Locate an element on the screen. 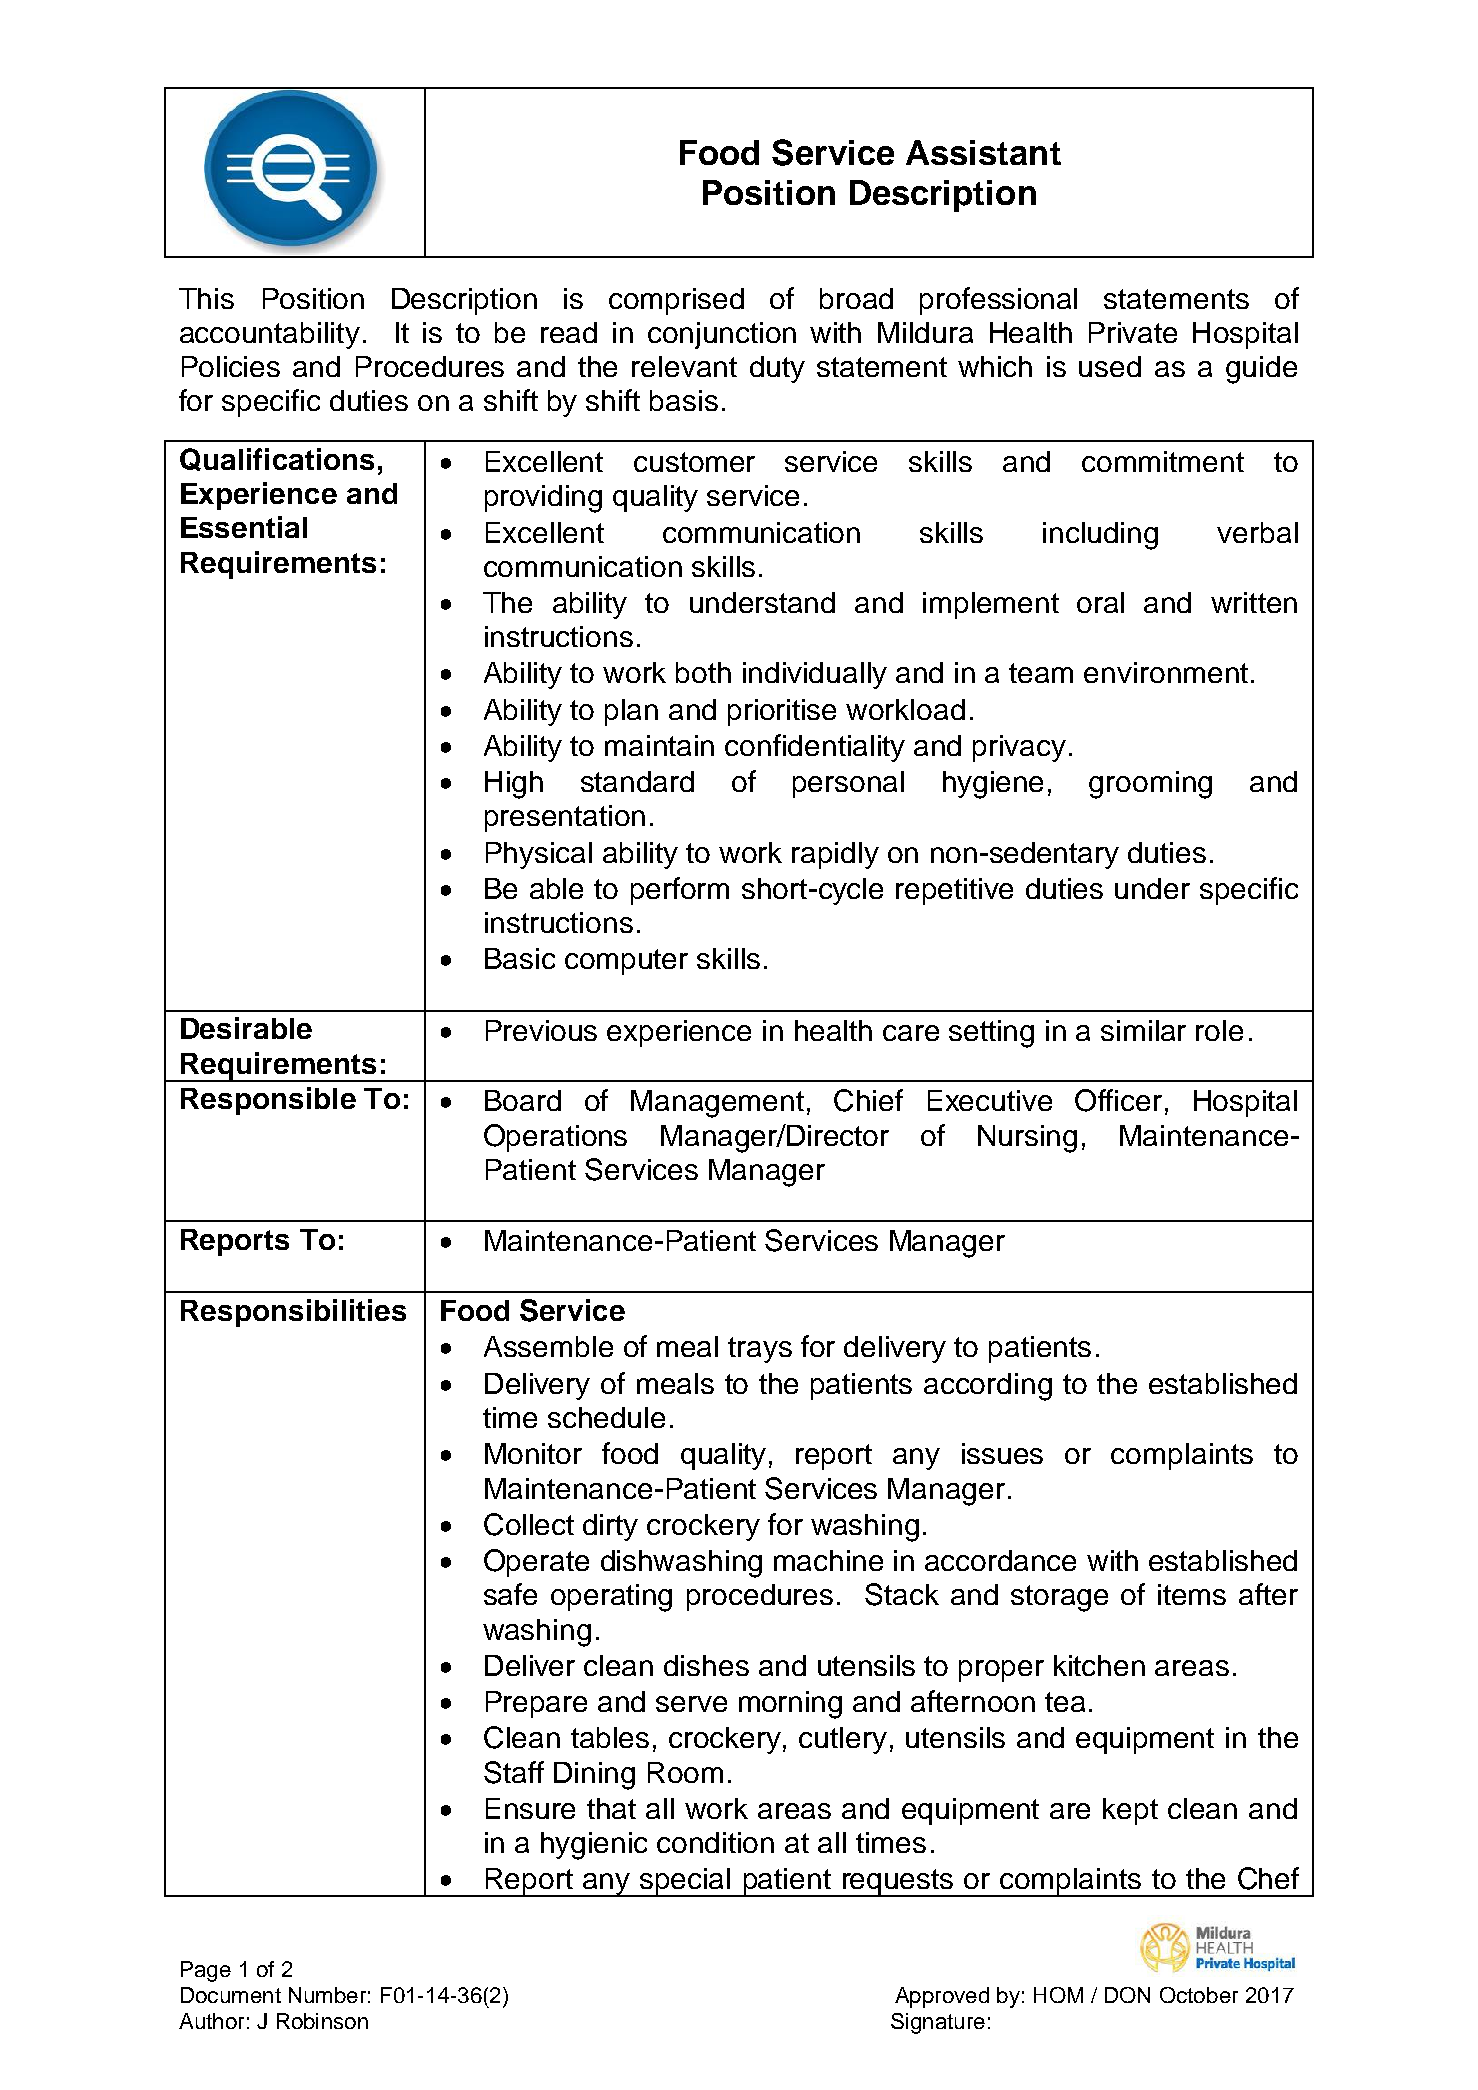  Private is located at coordinates (1133, 332).
